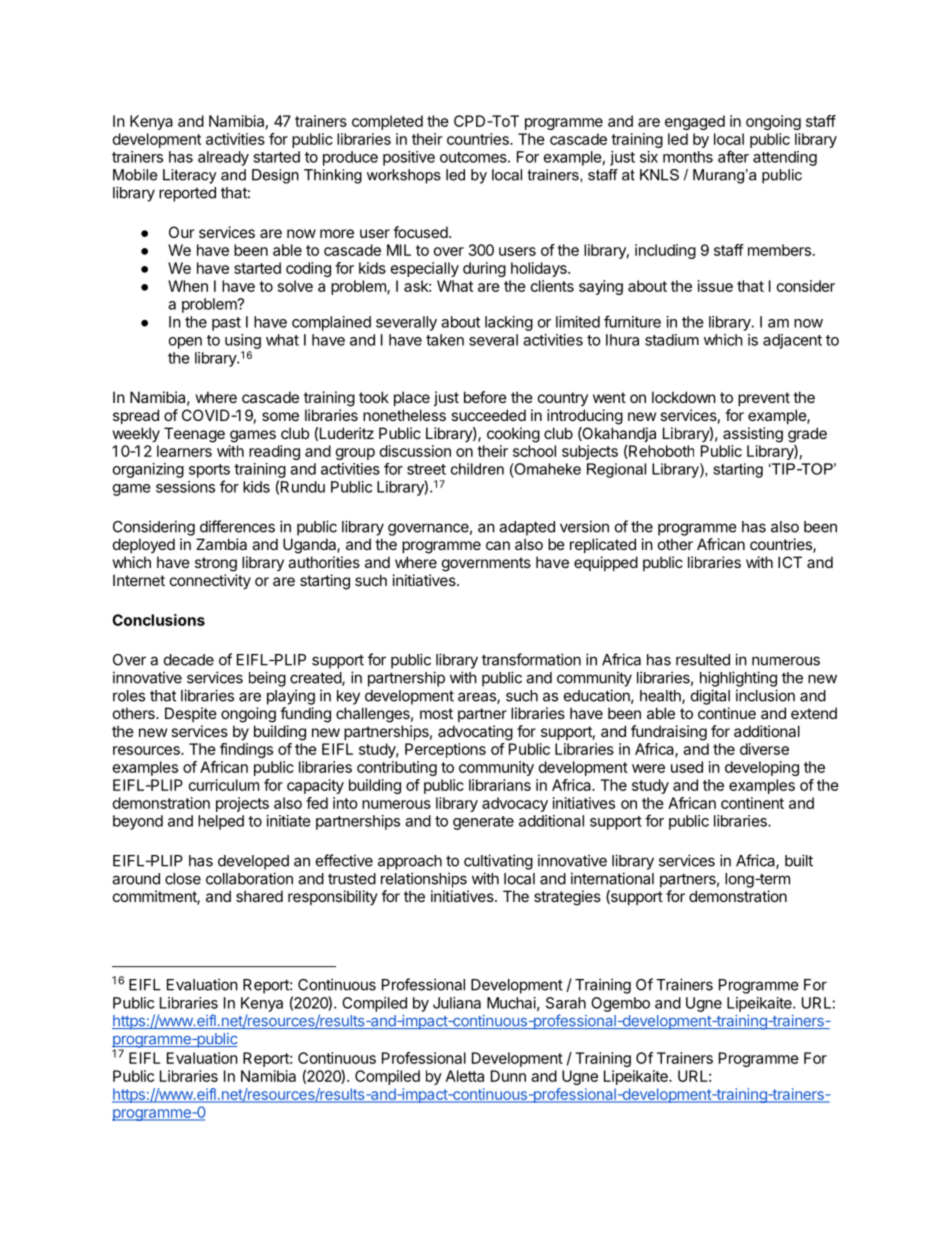 Image resolution: width=952 pixels, height=1233 pixels. Describe the element at coordinates (223, 158) in the screenshot. I see `already` at that location.
